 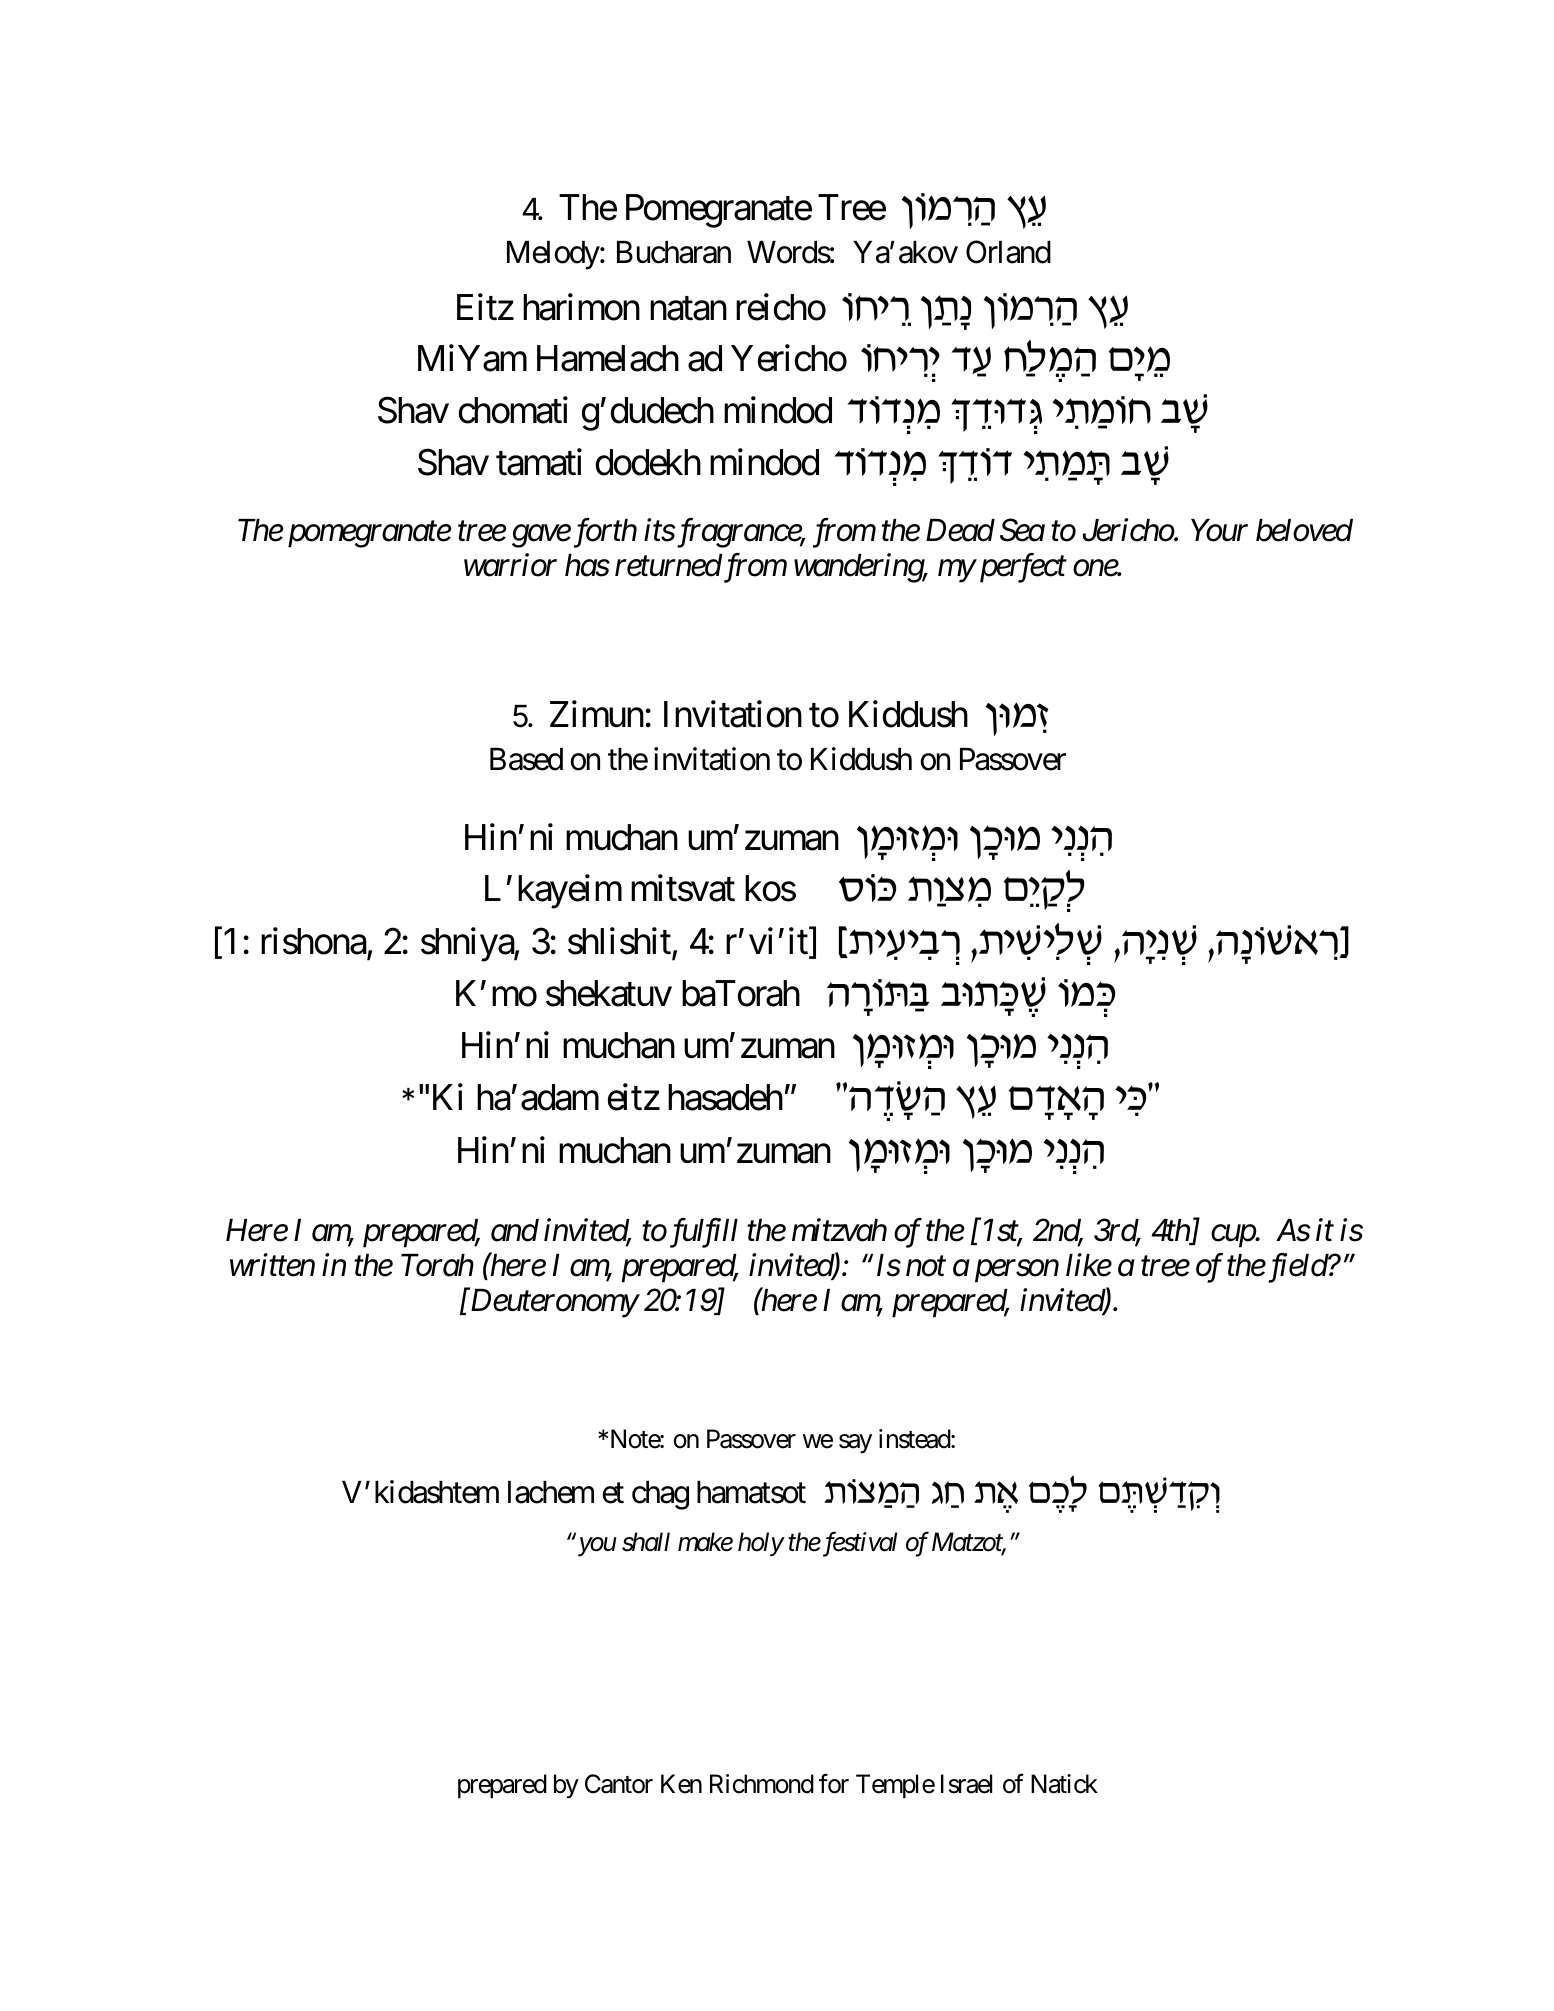 What do you see at coordinates (1017, 1271) in the page?
I see `person` at bounding box center [1017, 1271].
